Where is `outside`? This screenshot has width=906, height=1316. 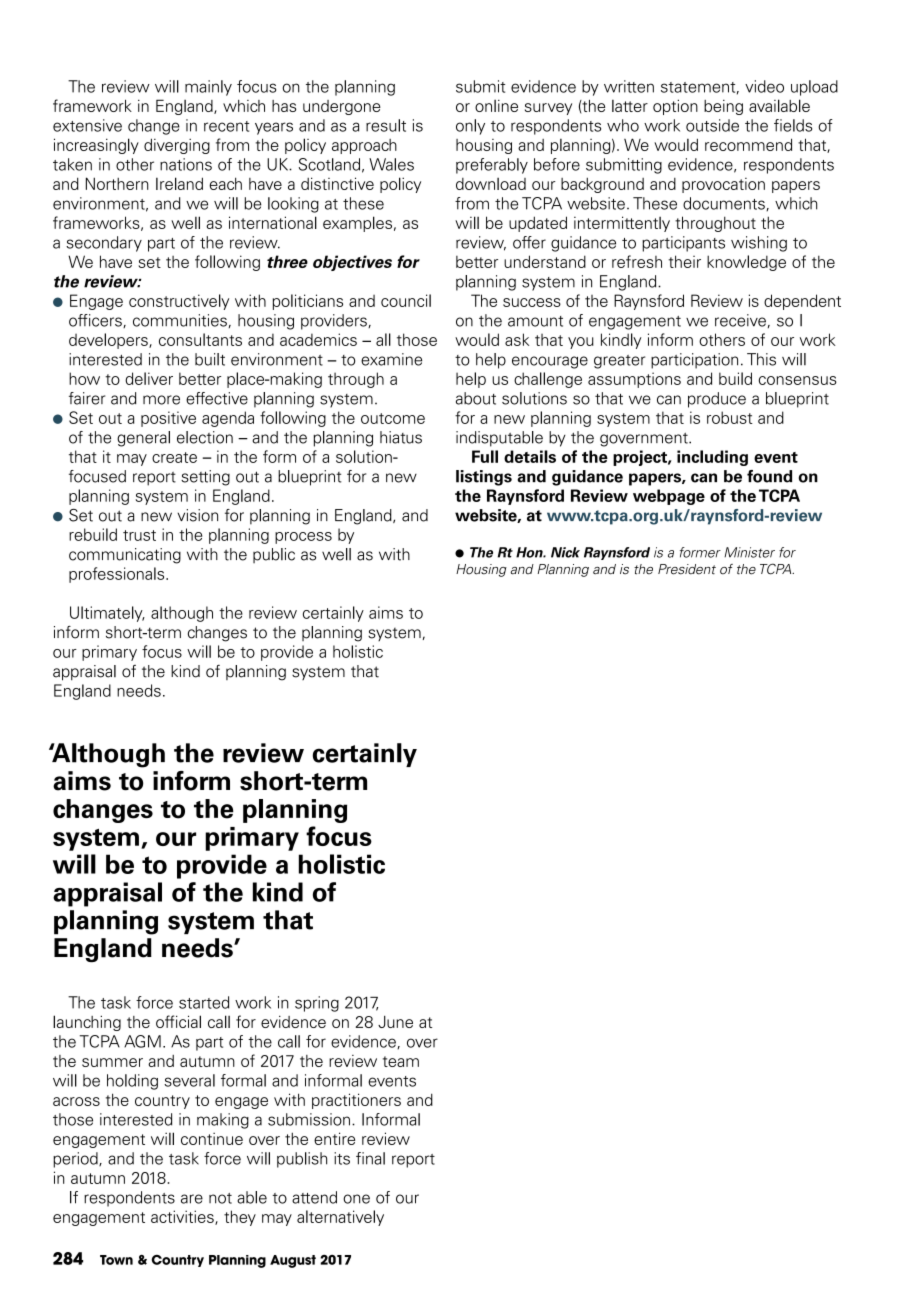 outside is located at coordinates (712, 125).
